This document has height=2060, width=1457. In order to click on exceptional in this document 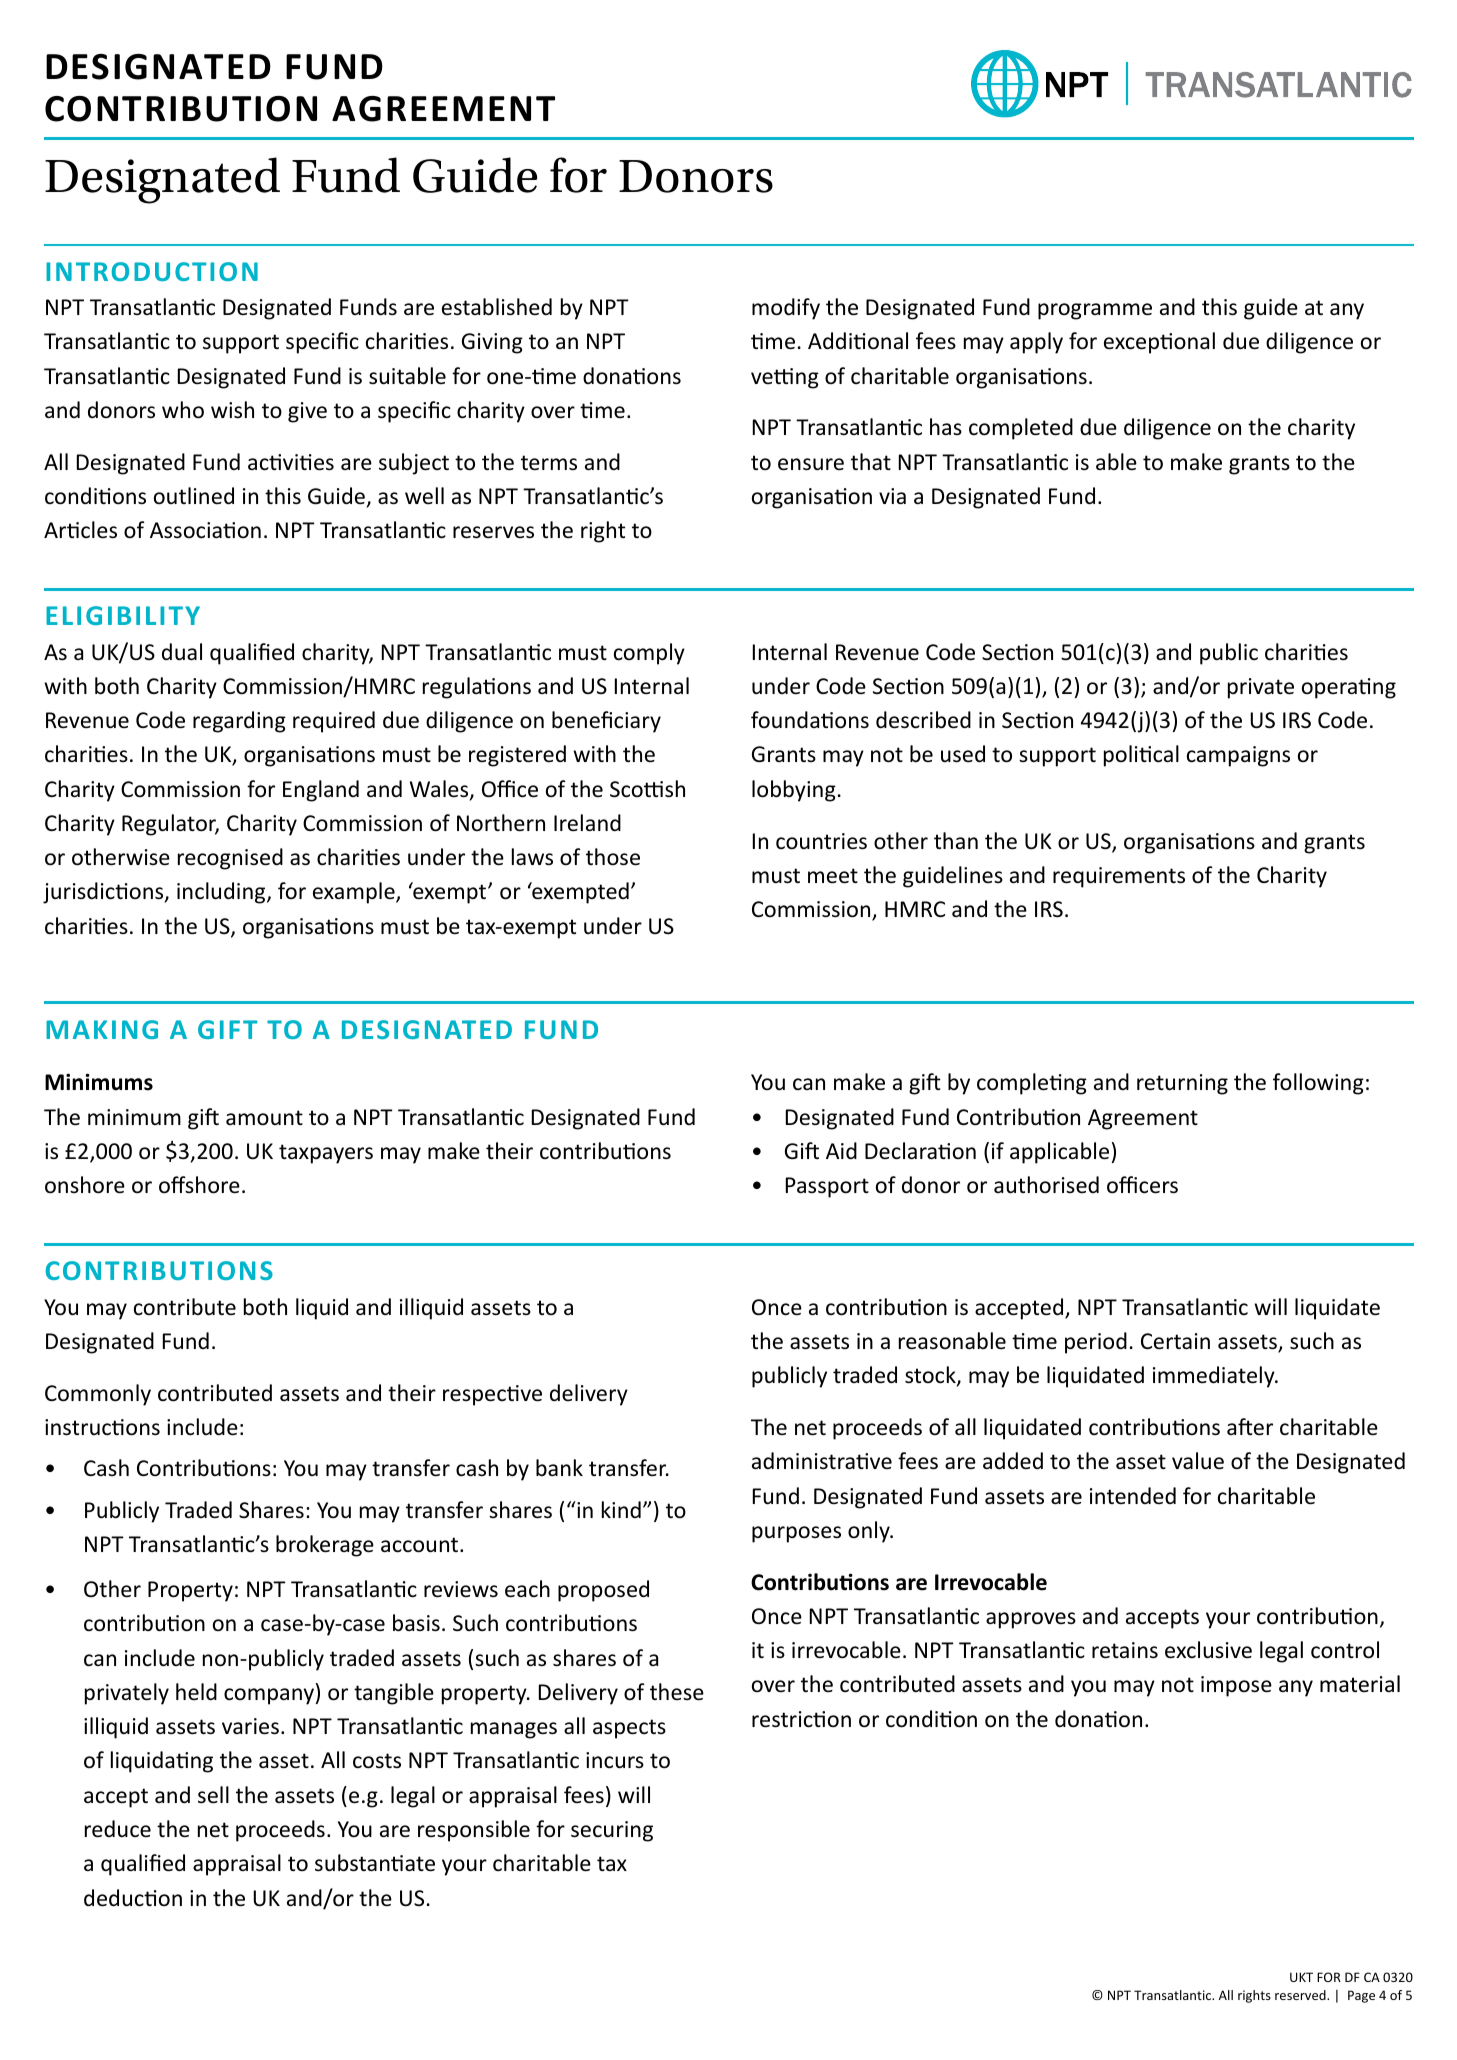, I will do `click(1159, 343)`.
